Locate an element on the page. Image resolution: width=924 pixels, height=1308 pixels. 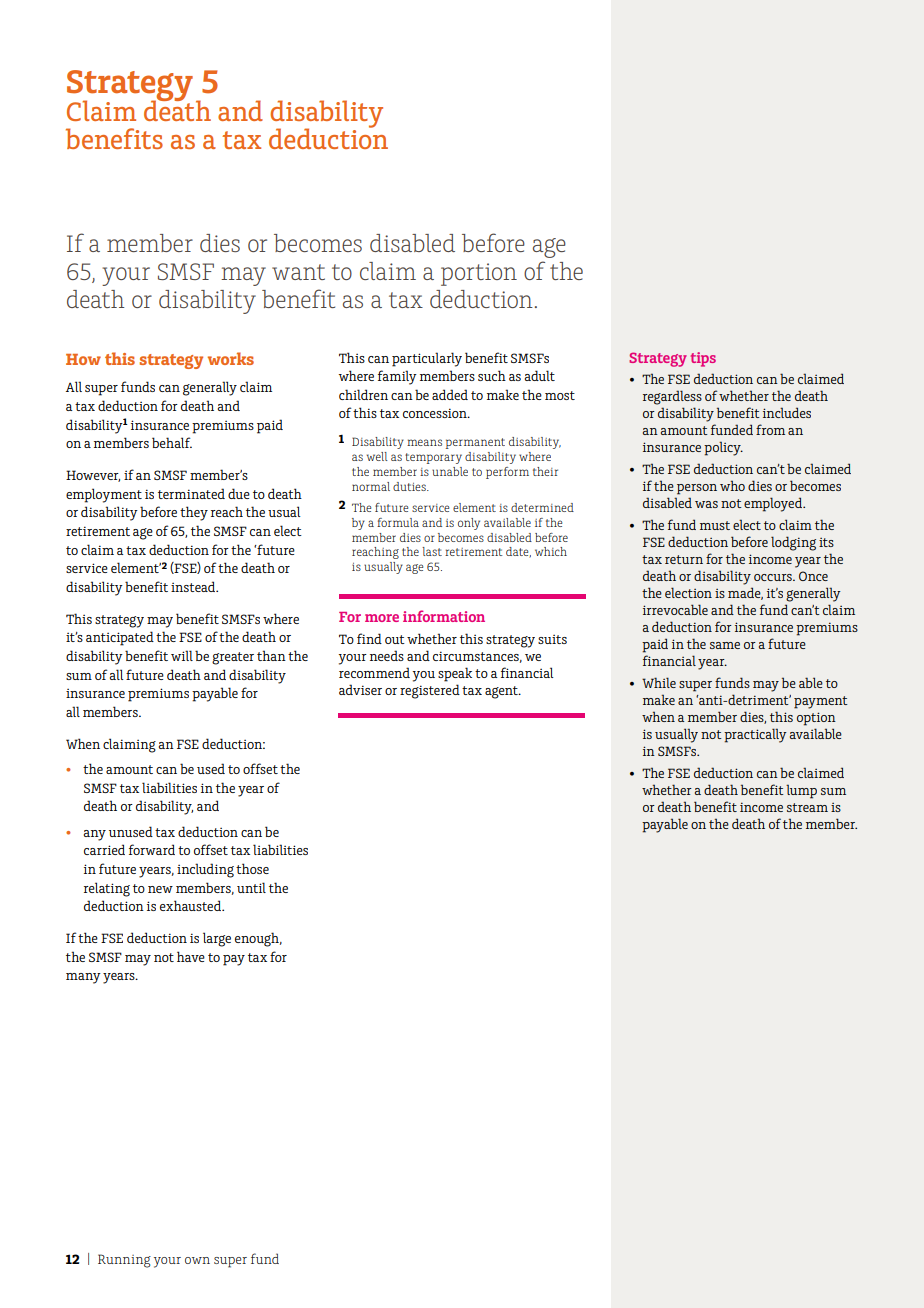
only is located at coordinates (469, 524).
